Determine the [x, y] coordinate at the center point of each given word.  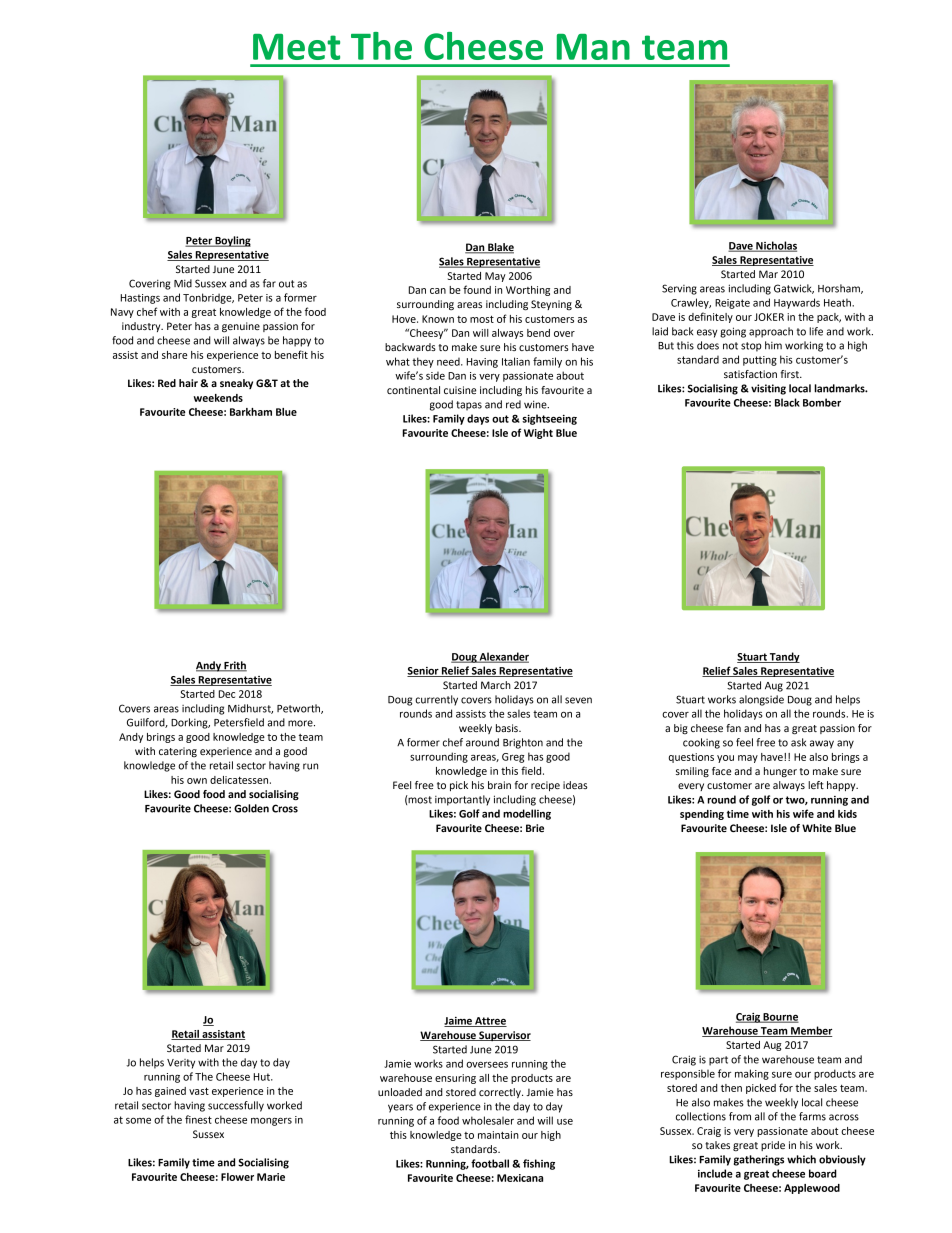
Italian [516, 361]
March [496, 685]
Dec [227, 694]
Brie [535, 828]
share [174, 355]
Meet [296, 47]
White [817, 828]
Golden [251, 808]
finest [198, 1119]
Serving [679, 289]
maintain [498, 1135]
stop [751, 347]
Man [593, 47]
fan [733, 728]
